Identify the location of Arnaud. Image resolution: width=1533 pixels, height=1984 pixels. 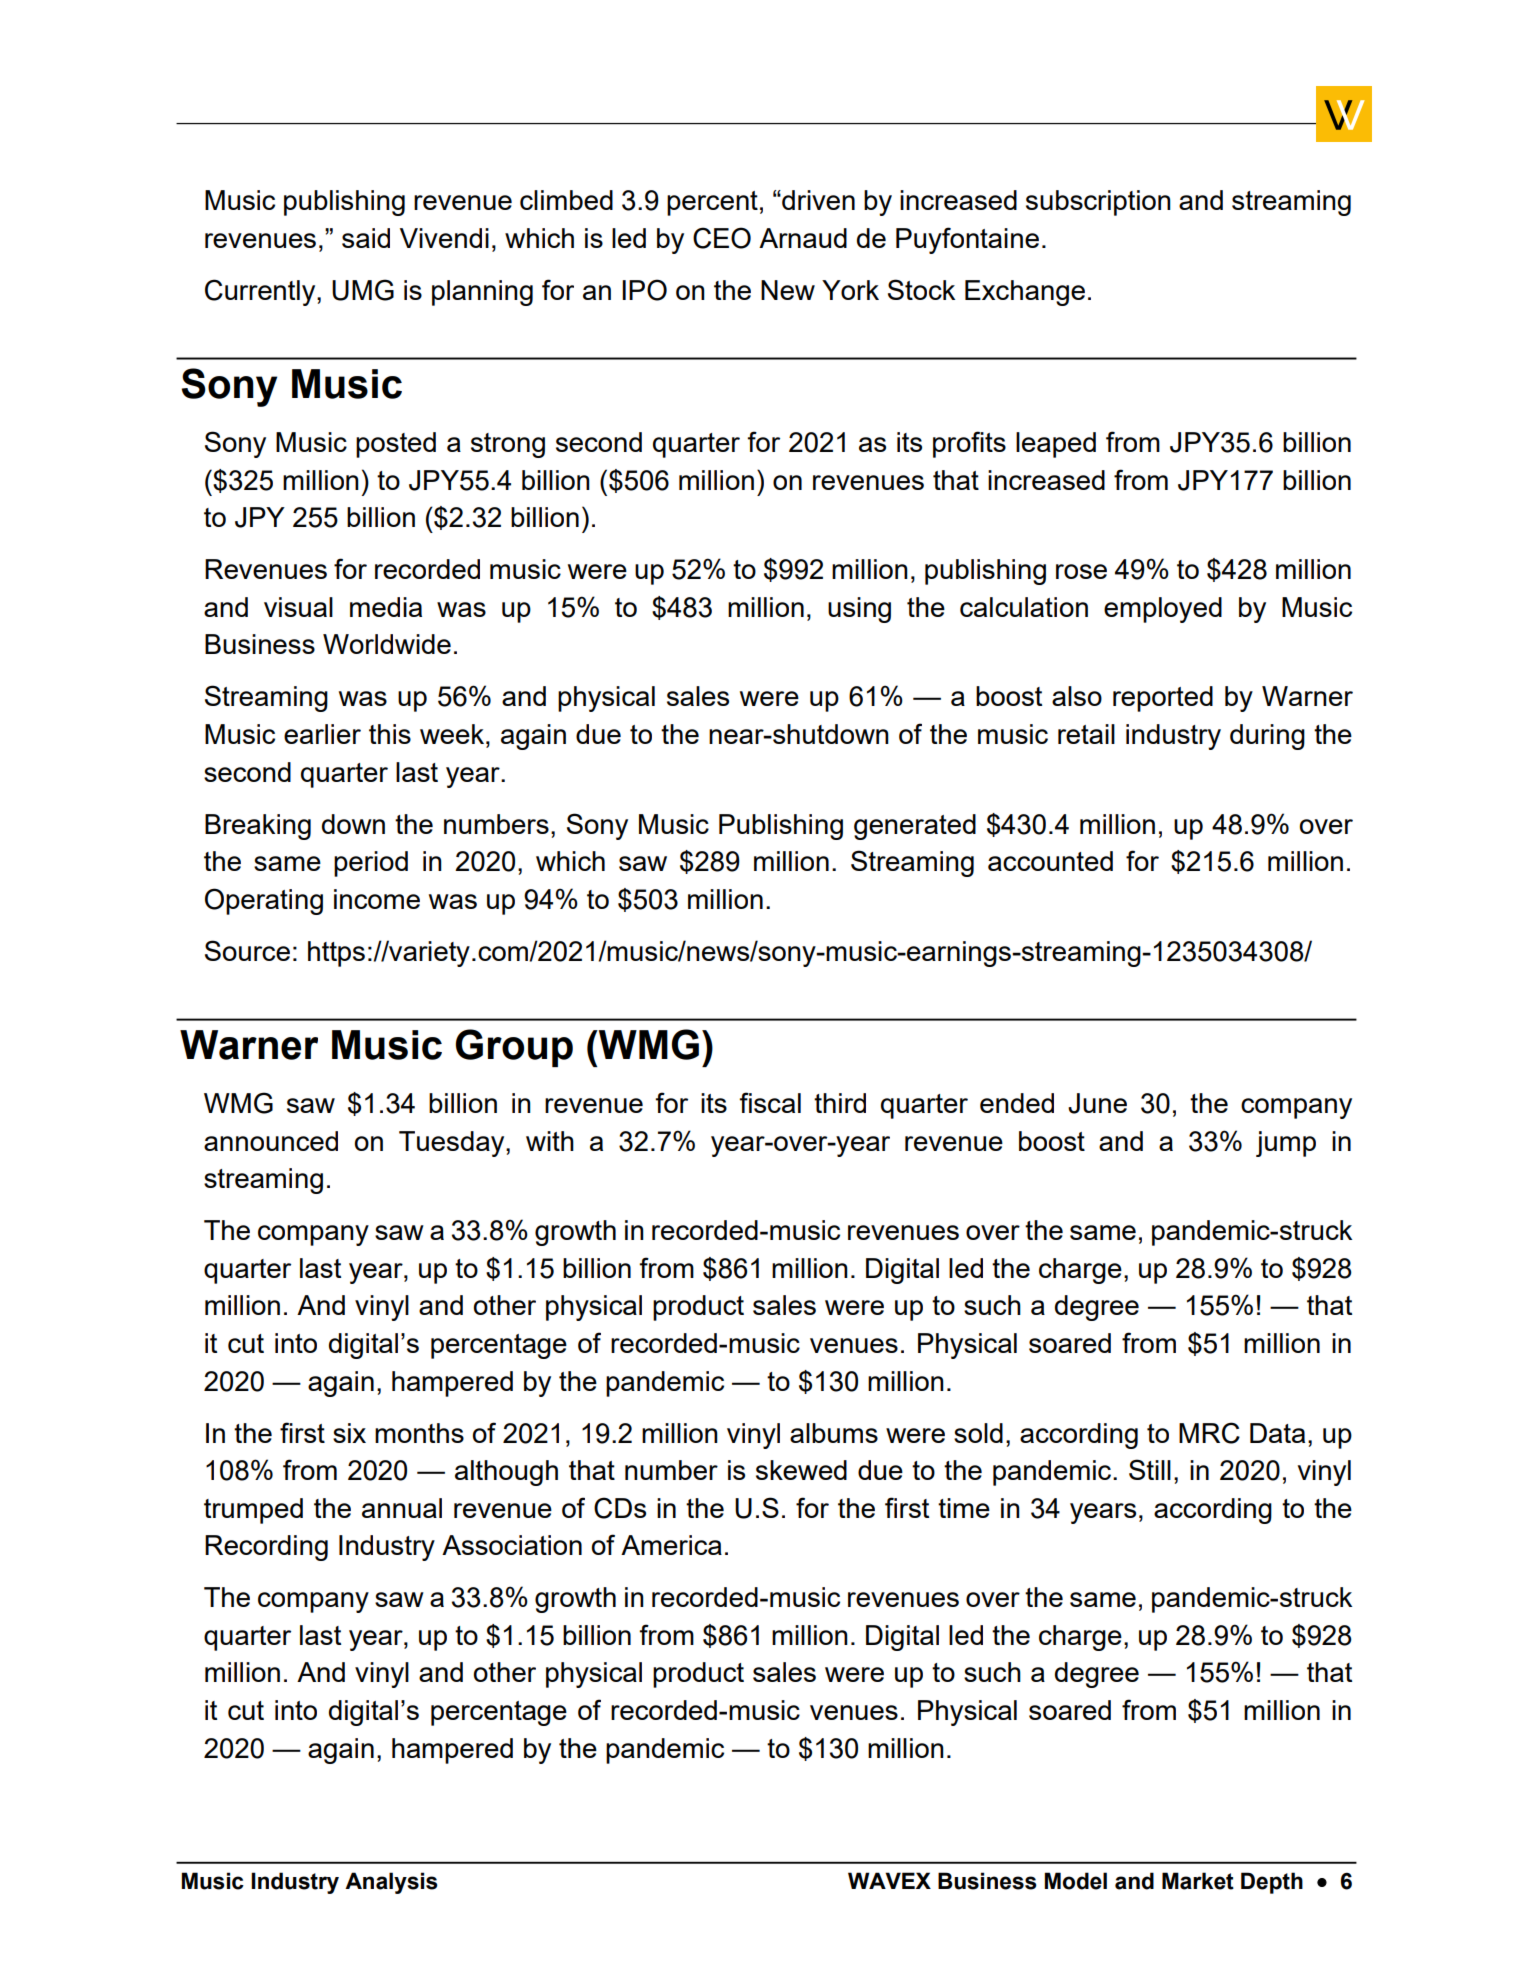
(803, 238).
